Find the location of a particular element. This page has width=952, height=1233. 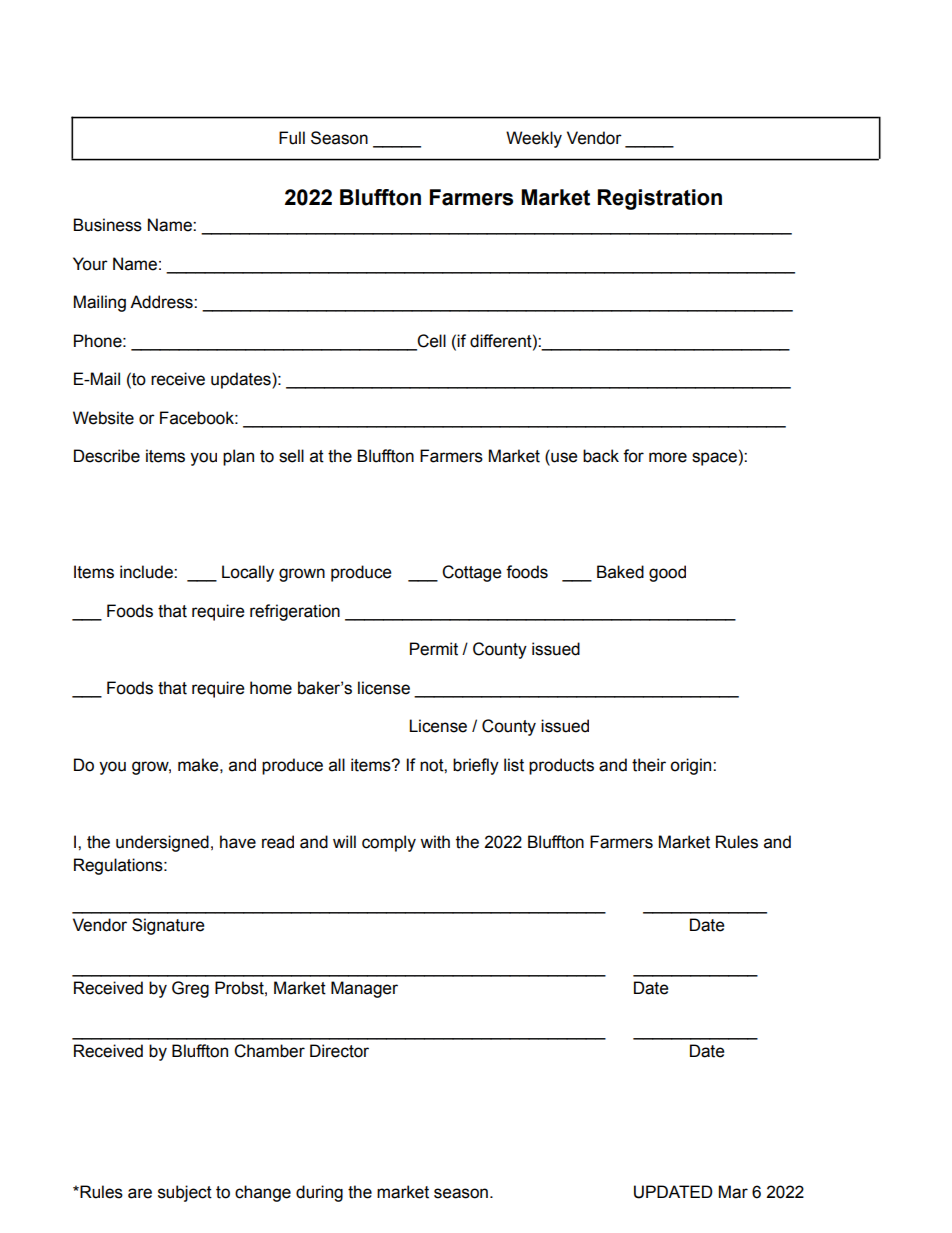

Baked is located at coordinates (620, 572).
